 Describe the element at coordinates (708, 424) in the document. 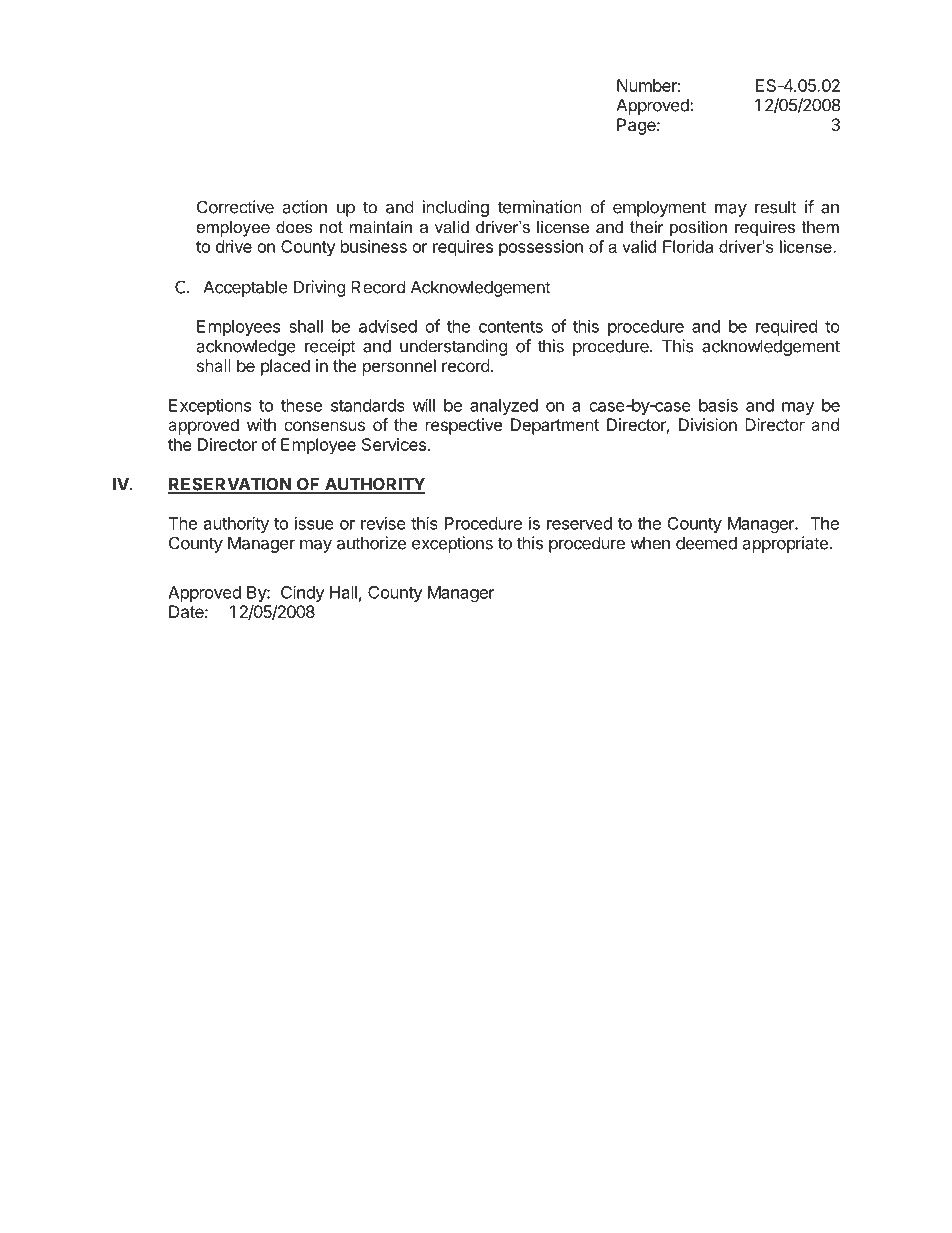

I see `Division` at that location.
